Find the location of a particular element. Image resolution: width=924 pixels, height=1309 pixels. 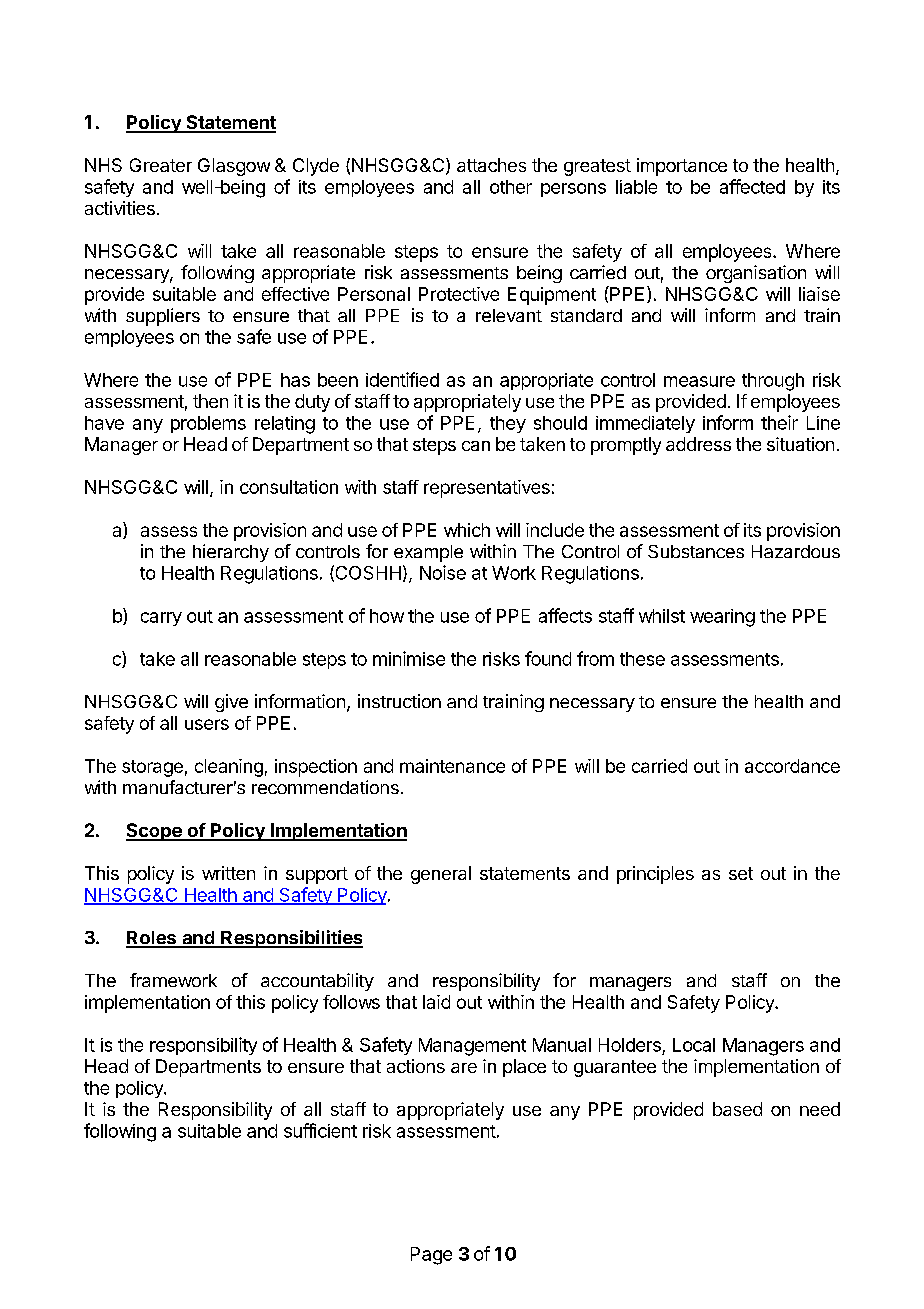

based is located at coordinates (737, 1109).
